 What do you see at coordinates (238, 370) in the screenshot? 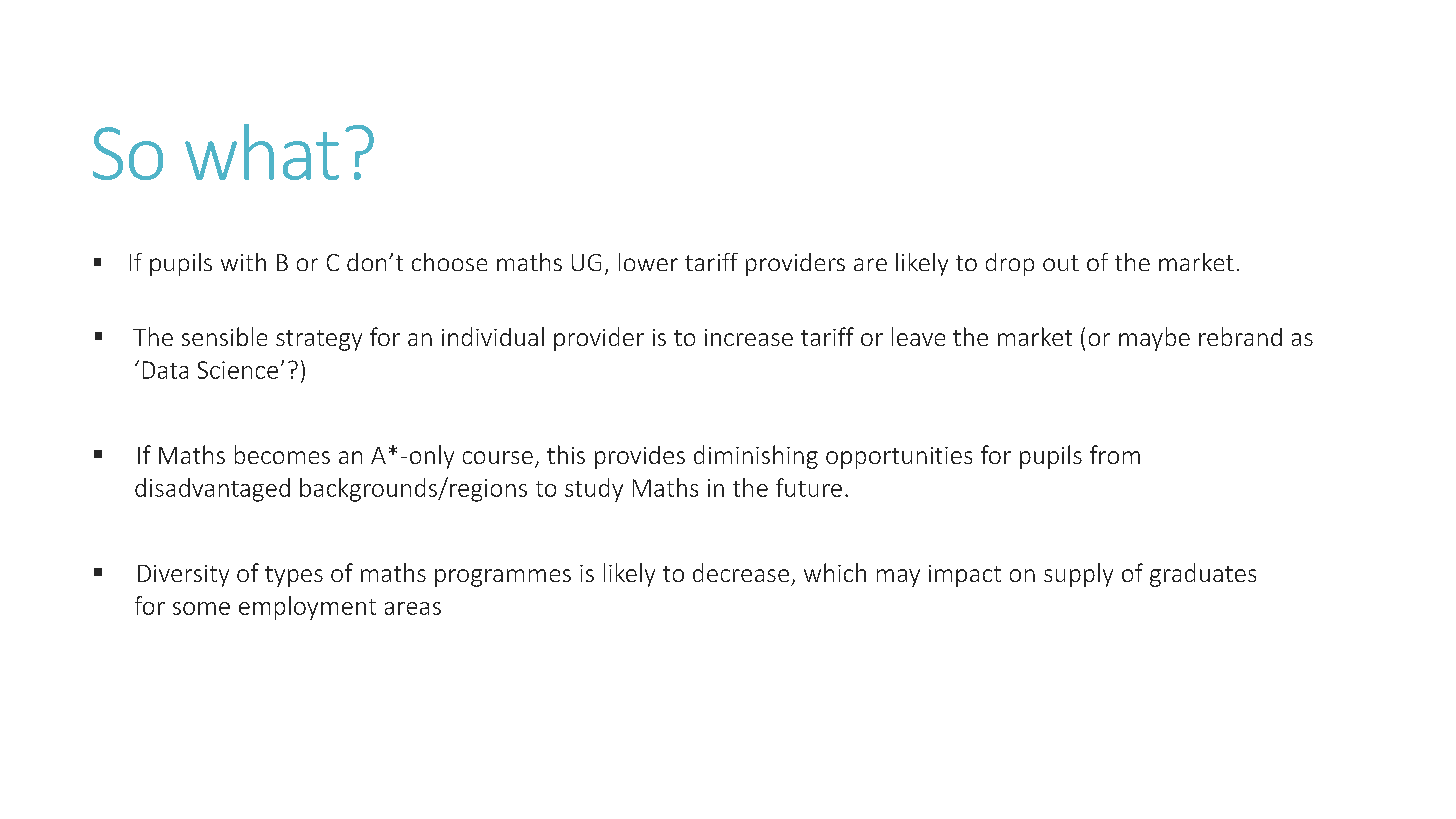
I see `Science` at bounding box center [238, 370].
